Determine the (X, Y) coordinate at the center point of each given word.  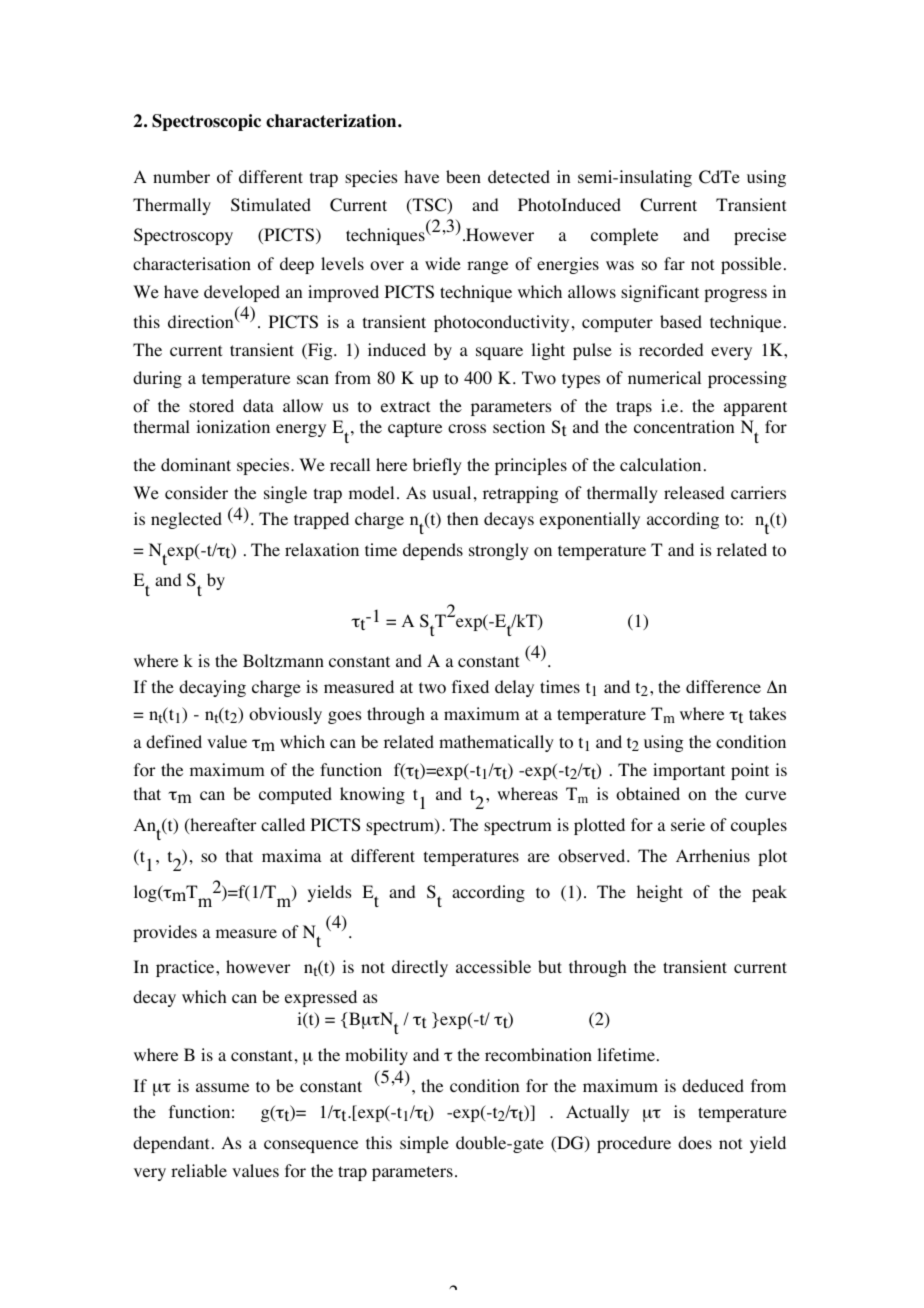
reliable (199, 1170)
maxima (292, 855)
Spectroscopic (206, 122)
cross (467, 429)
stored (211, 406)
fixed (470, 686)
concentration (684, 427)
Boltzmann (283, 661)
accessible (493, 966)
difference (723, 686)
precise (760, 236)
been (463, 176)
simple (424, 1144)
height (660, 893)
